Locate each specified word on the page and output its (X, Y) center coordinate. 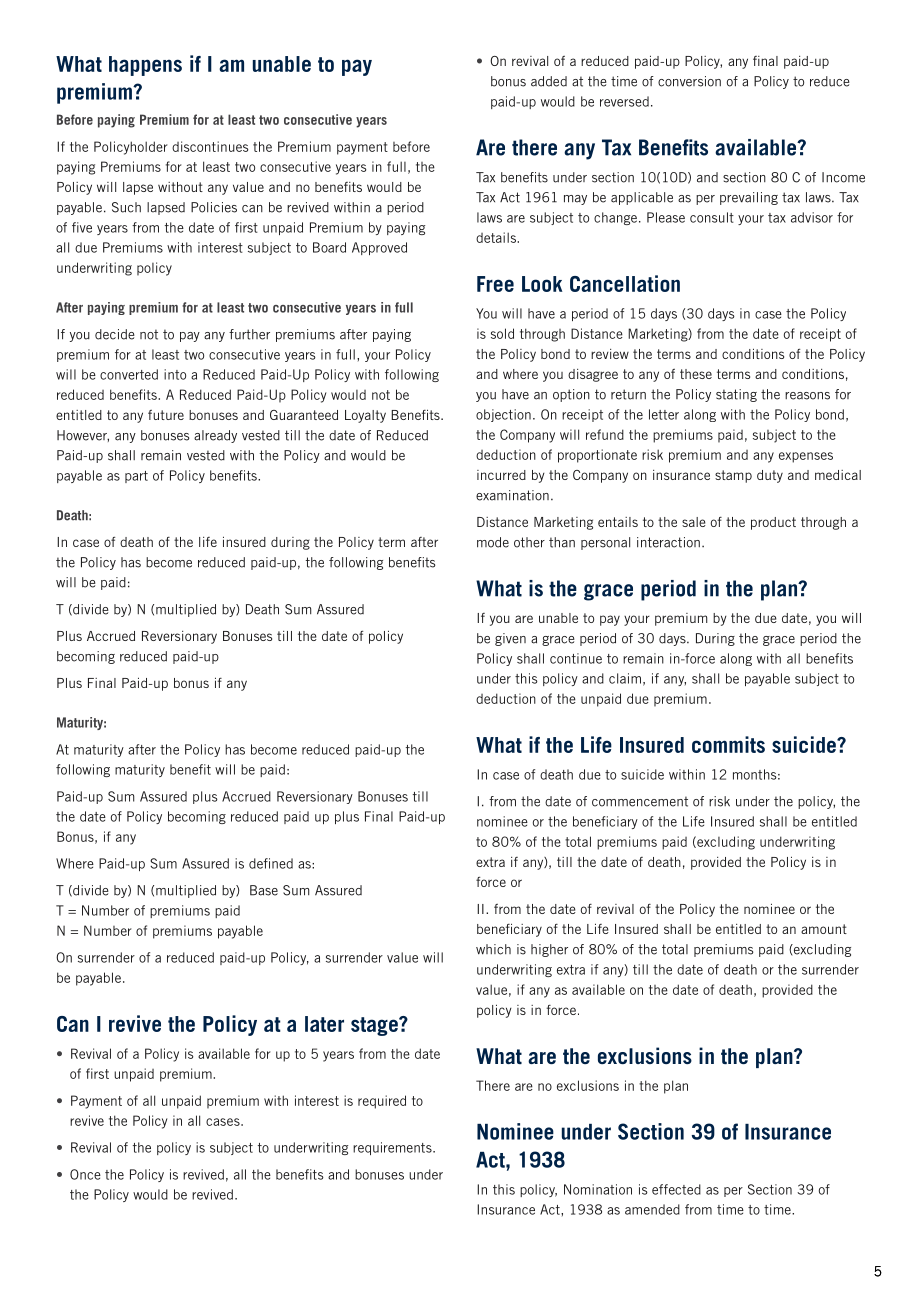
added (549, 81)
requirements (393, 1148)
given (510, 639)
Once (85, 1174)
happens (145, 66)
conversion (689, 81)
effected (676, 1189)
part (136, 477)
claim (625, 678)
